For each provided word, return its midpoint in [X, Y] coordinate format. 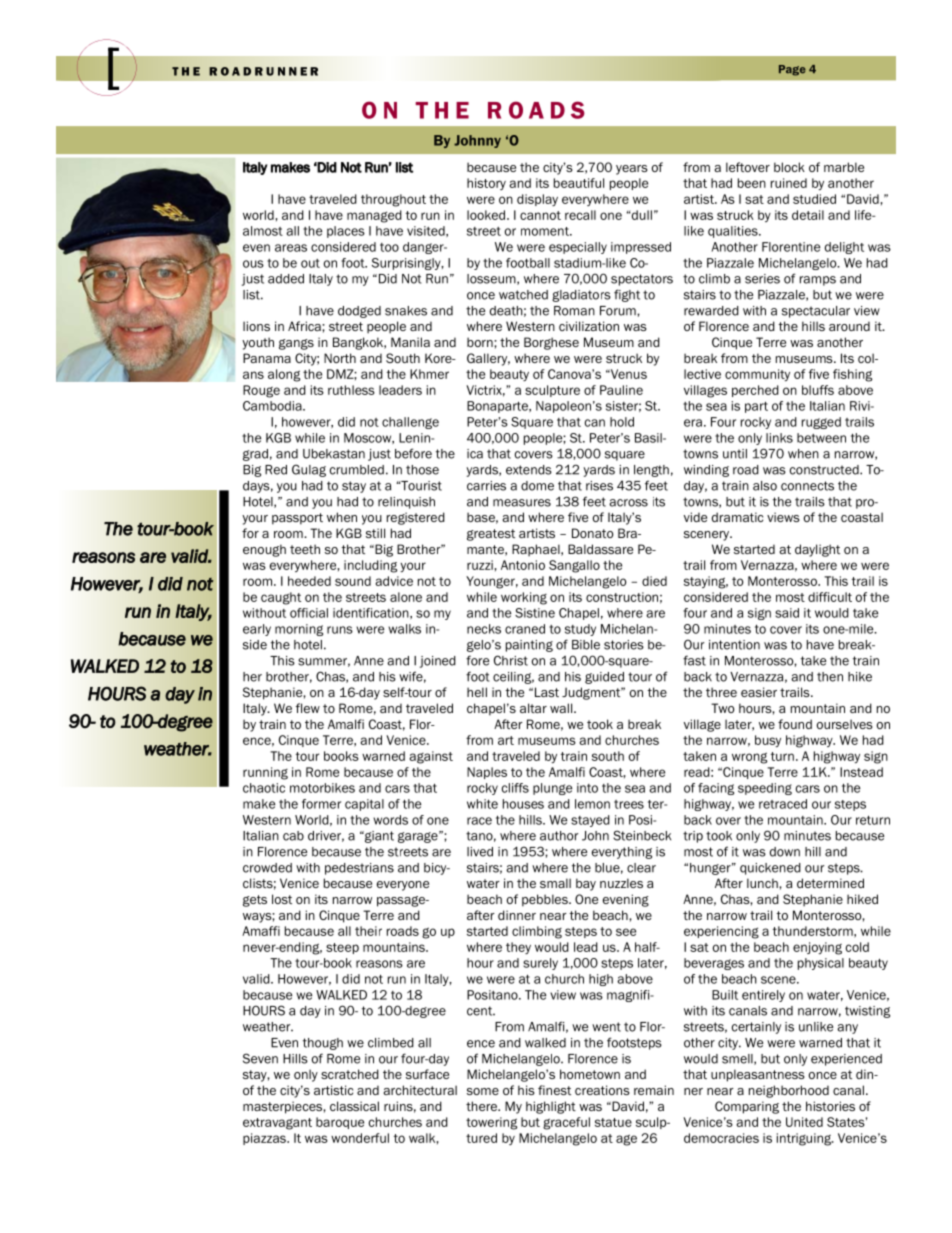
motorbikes [322, 788]
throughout [393, 200]
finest [554, 1090]
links [779, 438]
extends [529, 470]
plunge [552, 789]
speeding [765, 789]
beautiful [579, 183]
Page [792, 70]
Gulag [309, 470]
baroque [340, 1123]
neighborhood [789, 1091]
